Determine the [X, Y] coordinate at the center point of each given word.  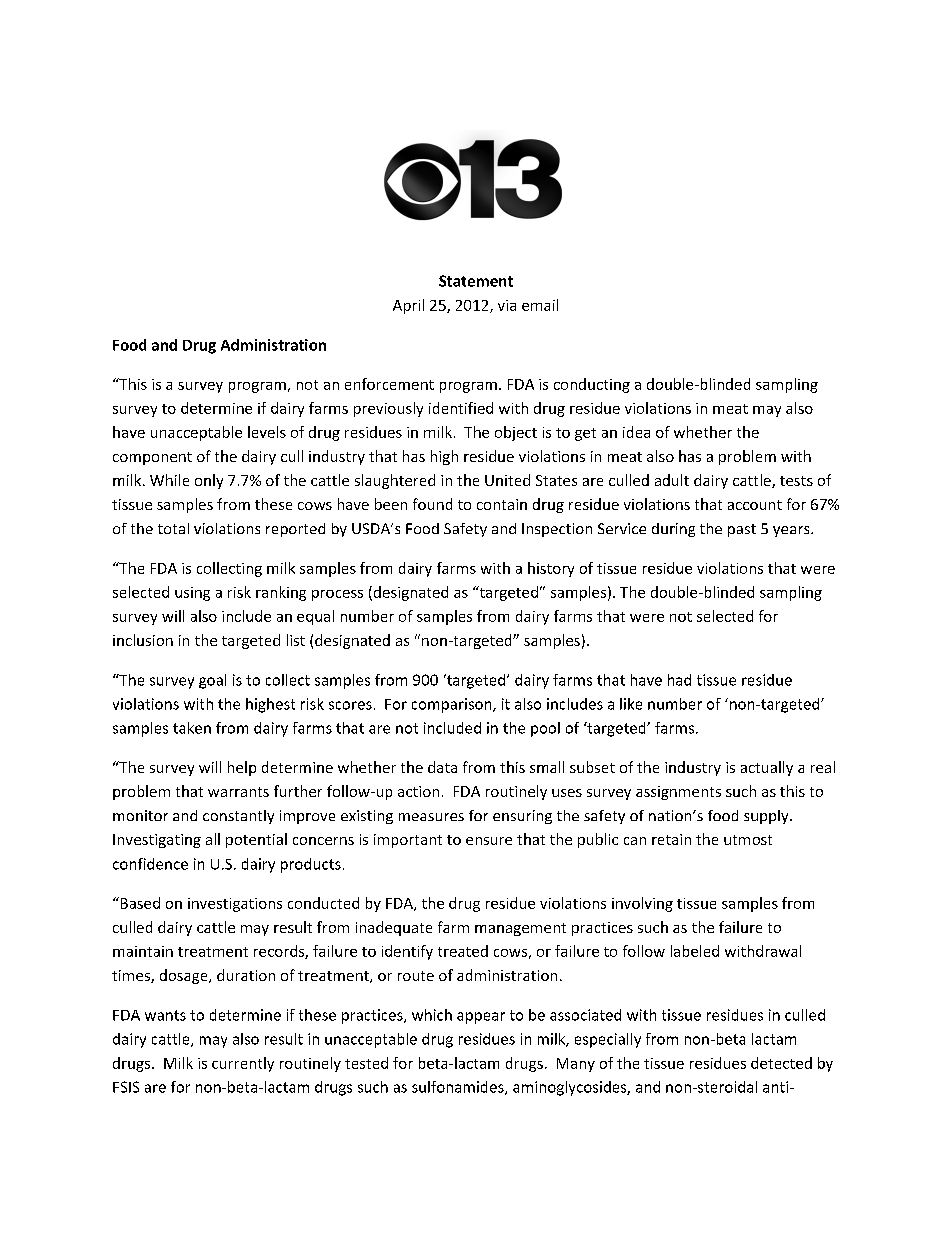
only [209, 481]
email [540, 305]
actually [767, 768]
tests [796, 481]
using [192, 594]
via [507, 305]
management [520, 929]
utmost [748, 840]
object [516, 433]
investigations [235, 905]
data [442, 767]
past [742, 530]
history [551, 569]
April [408, 306]
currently [243, 1064]
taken [192, 728]
